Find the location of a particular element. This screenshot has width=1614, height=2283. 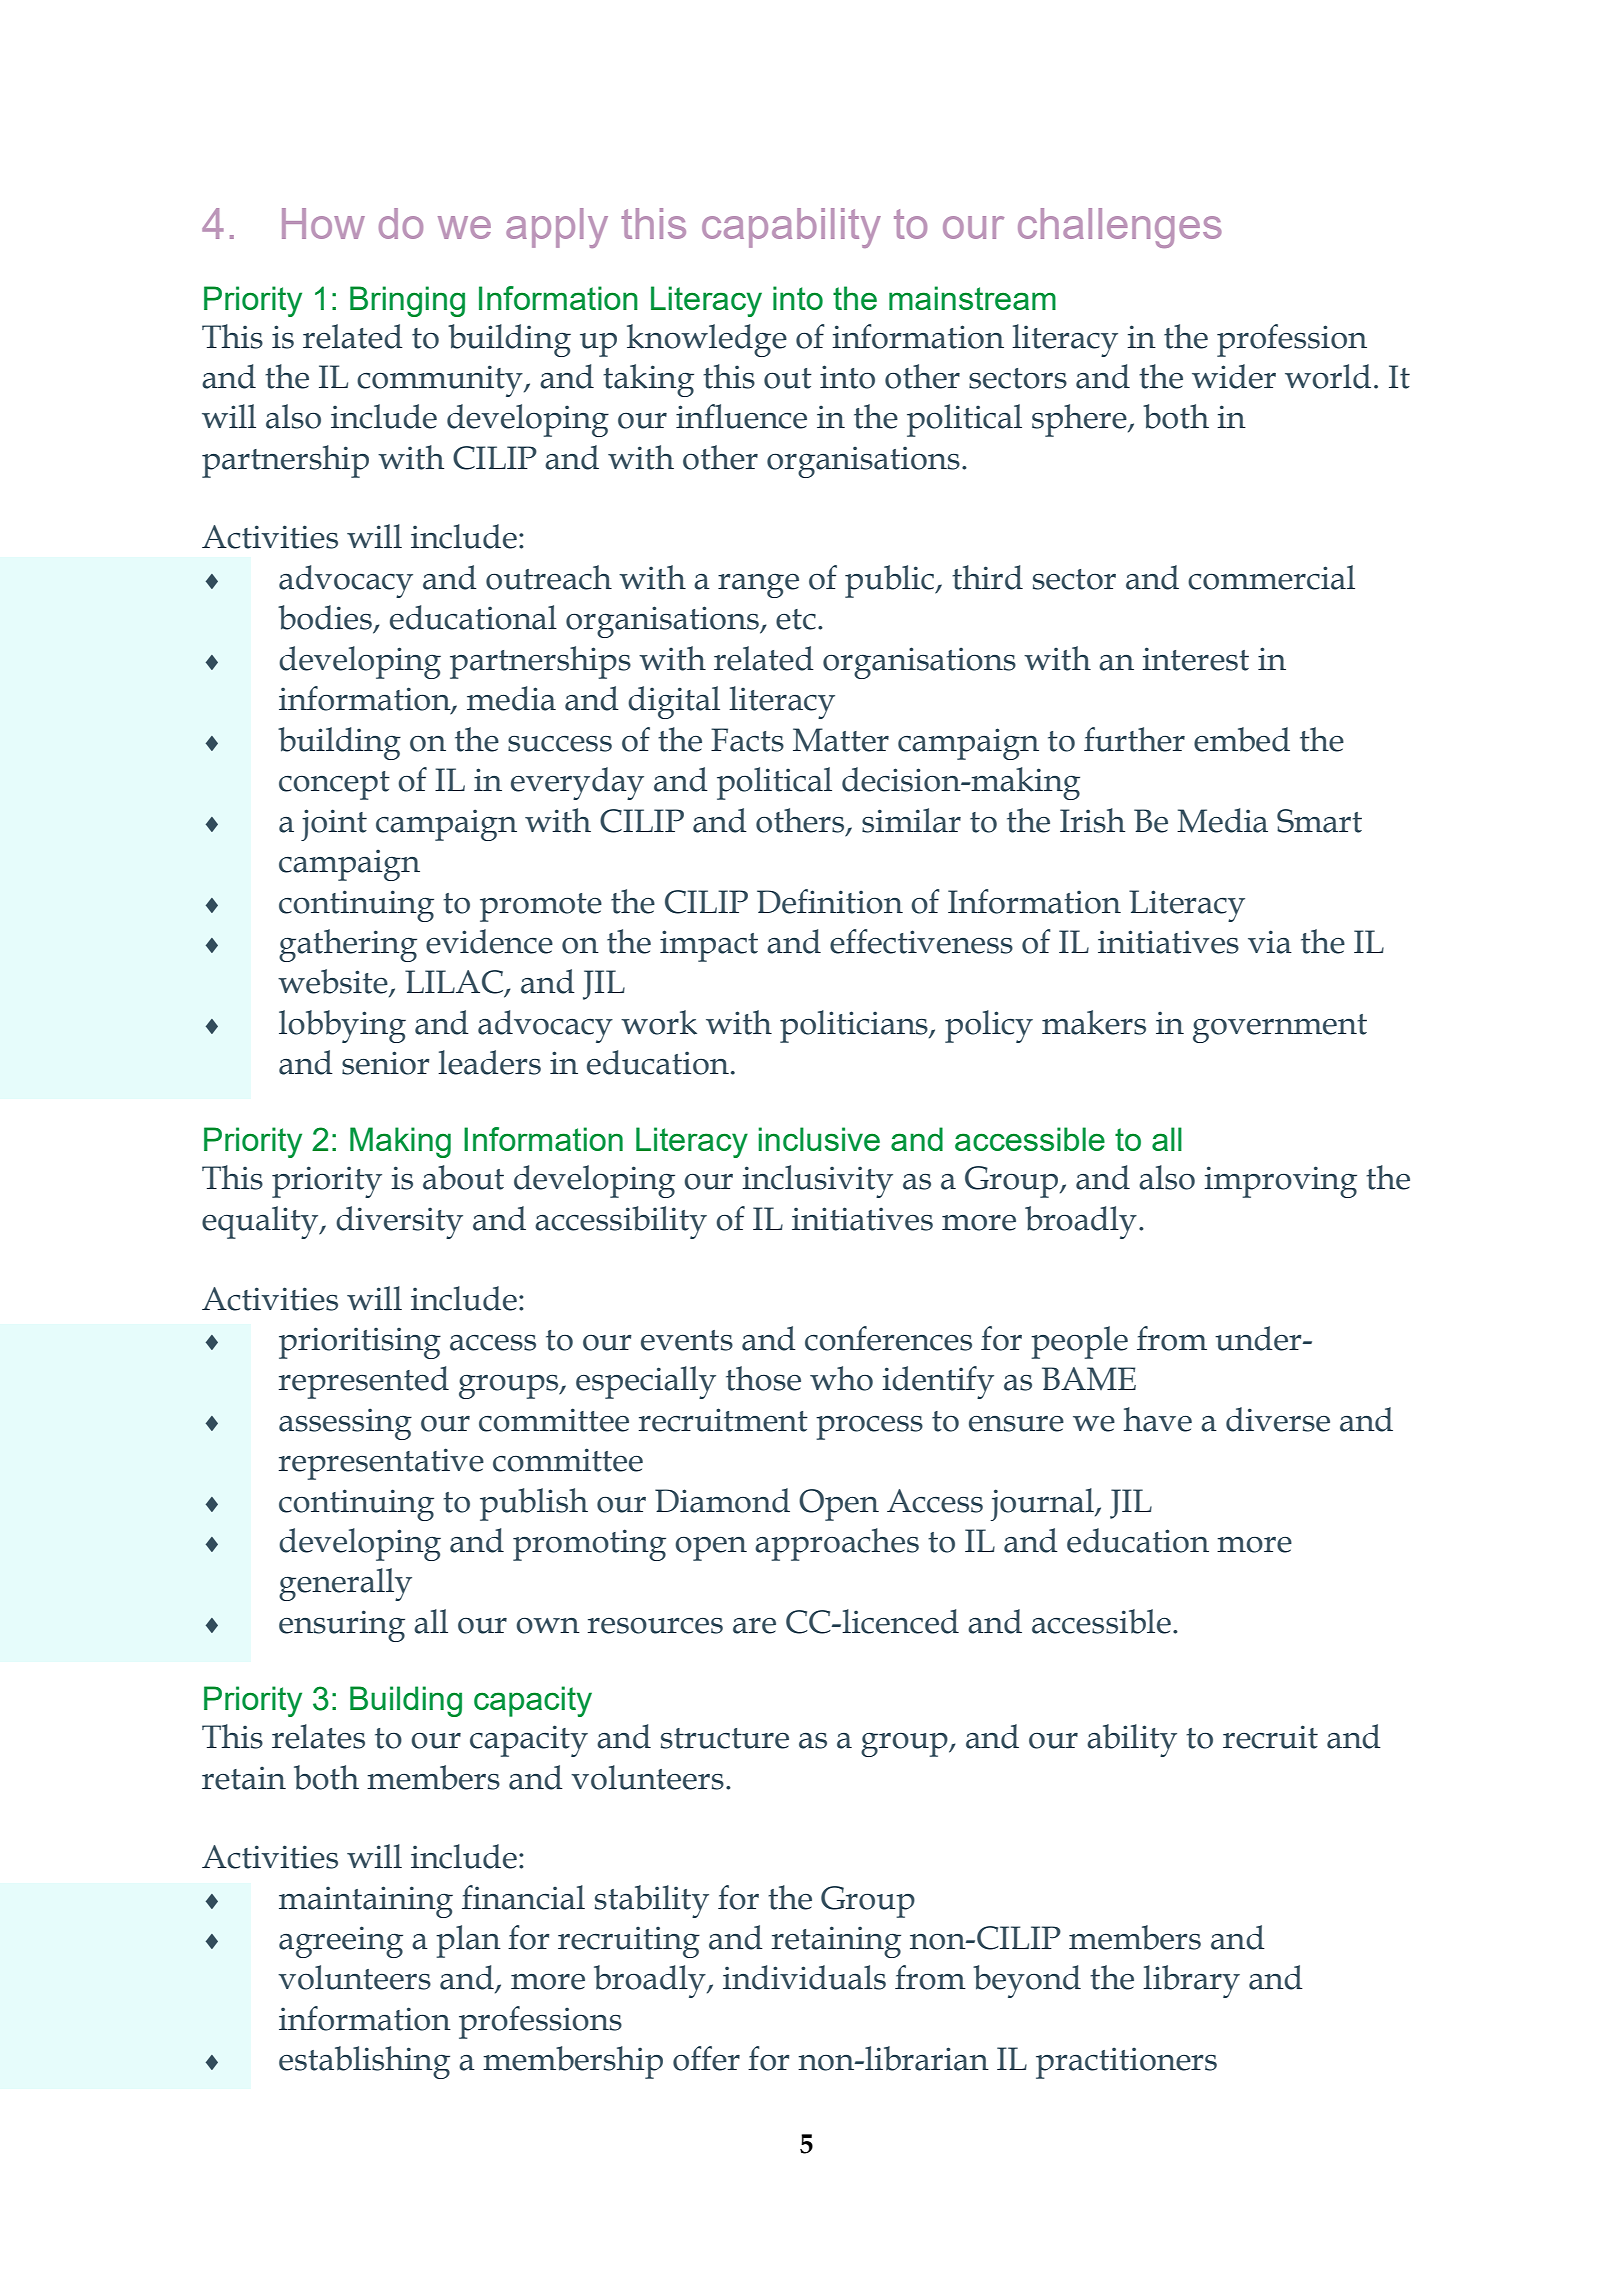

have is located at coordinates (1158, 1419).
